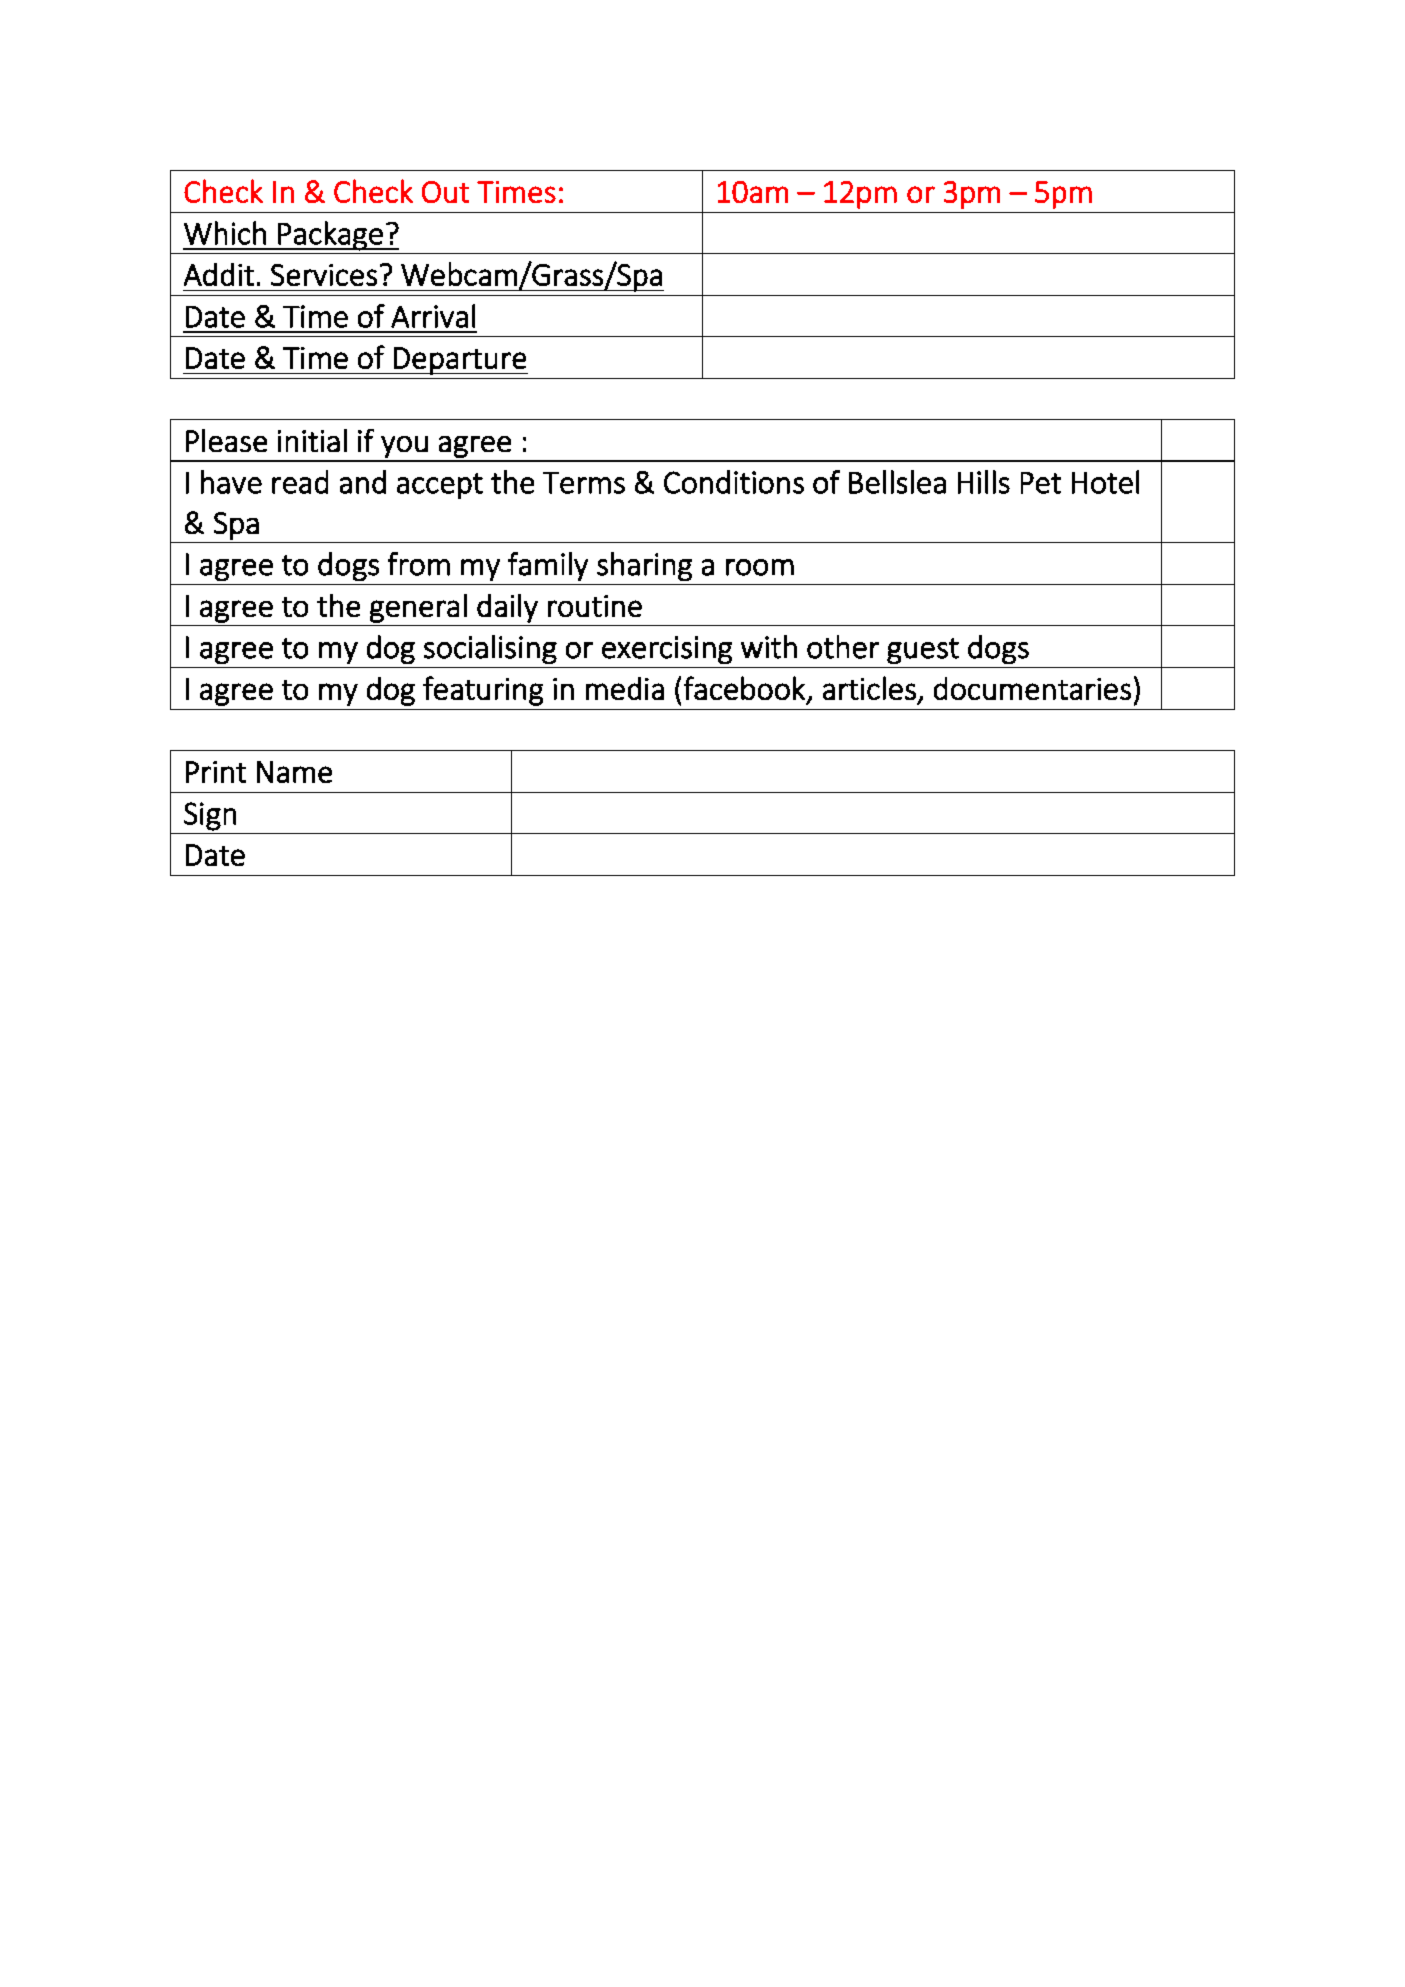 This screenshot has height=1987, width=1405. I want to click on Arrival, so click(433, 316).
